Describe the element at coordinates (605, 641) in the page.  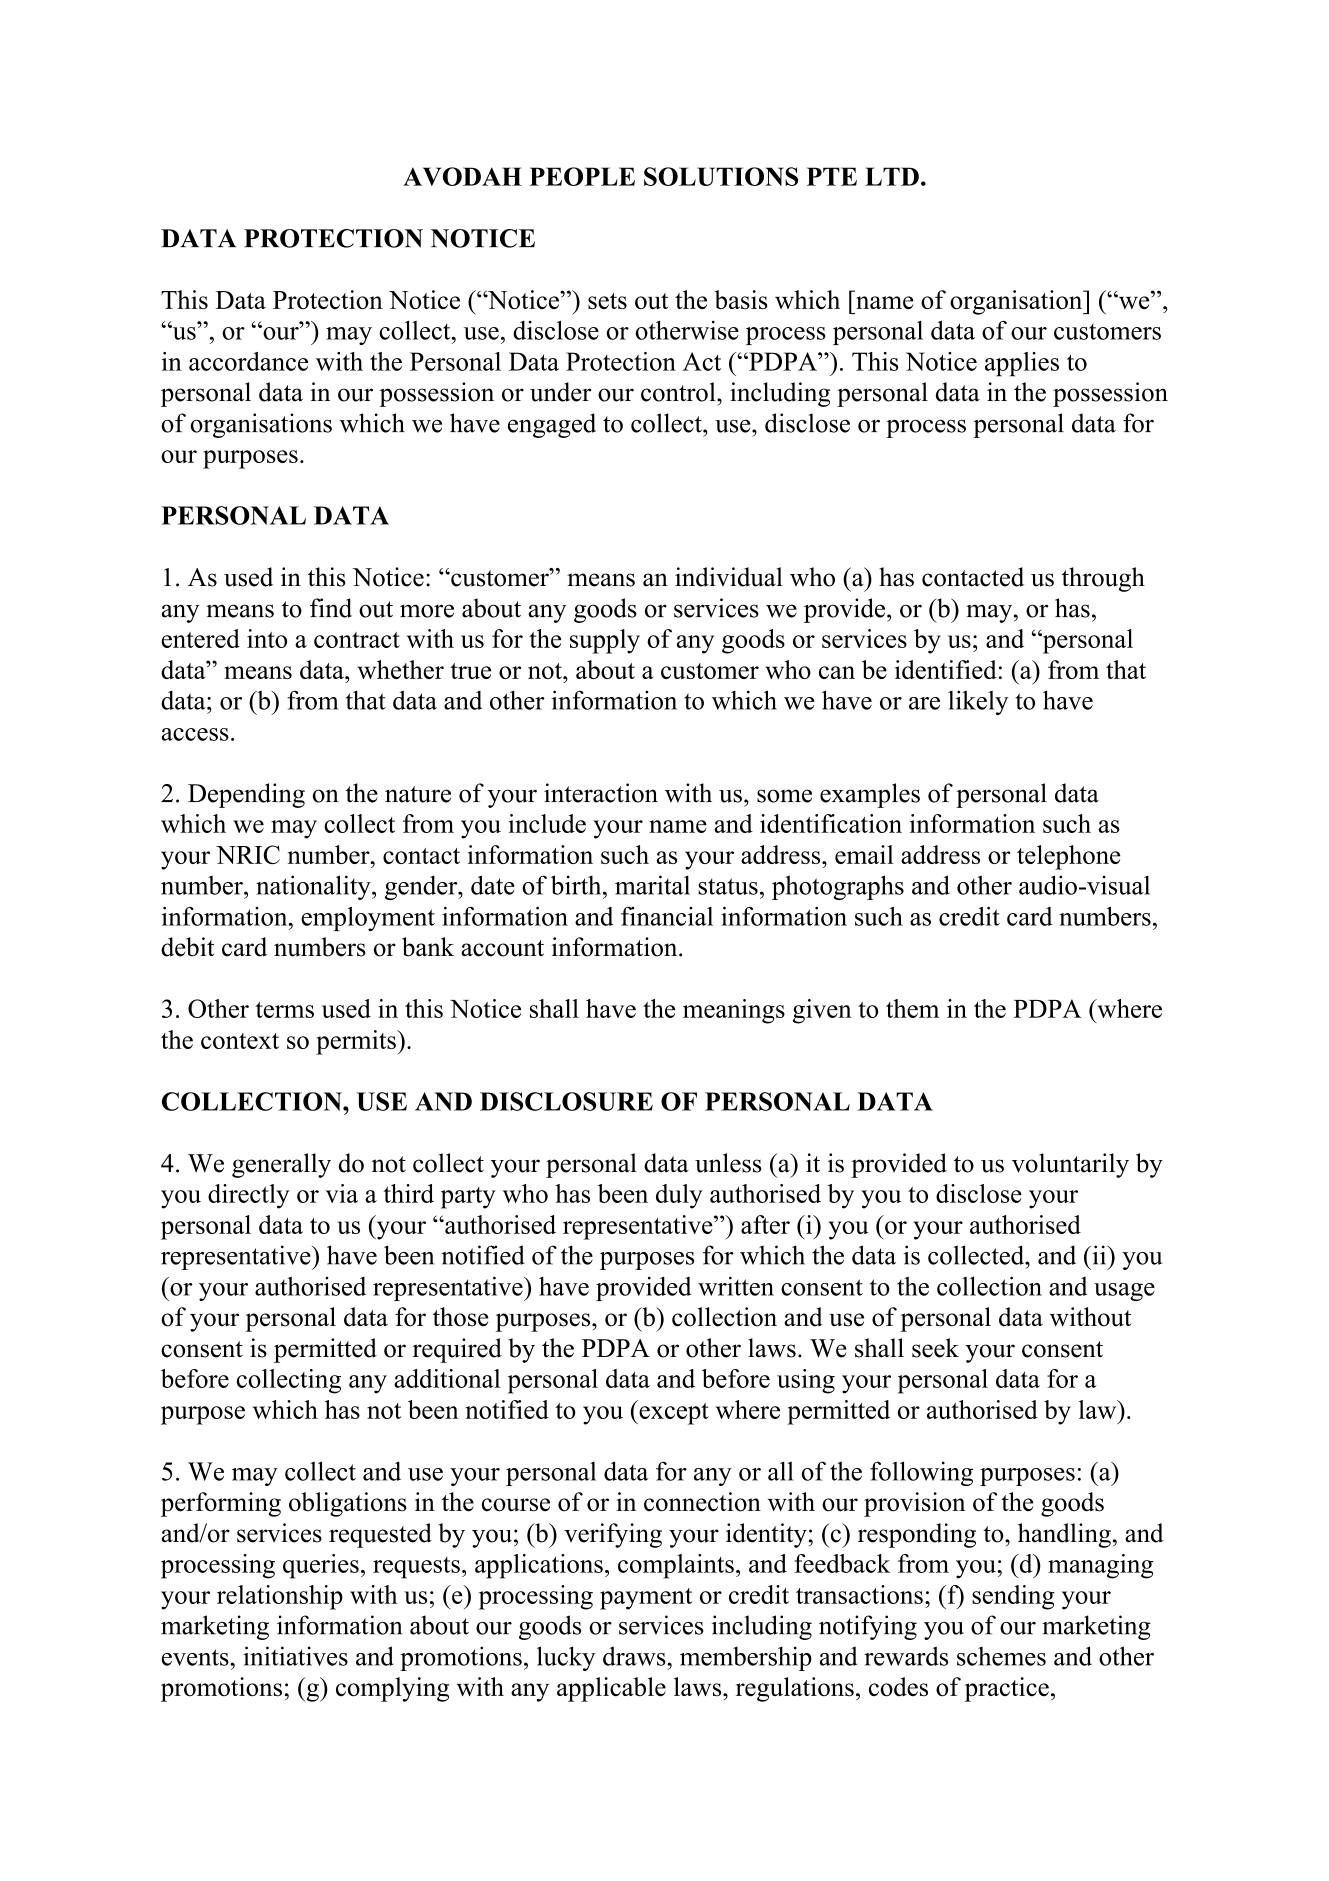
I see `supply` at that location.
